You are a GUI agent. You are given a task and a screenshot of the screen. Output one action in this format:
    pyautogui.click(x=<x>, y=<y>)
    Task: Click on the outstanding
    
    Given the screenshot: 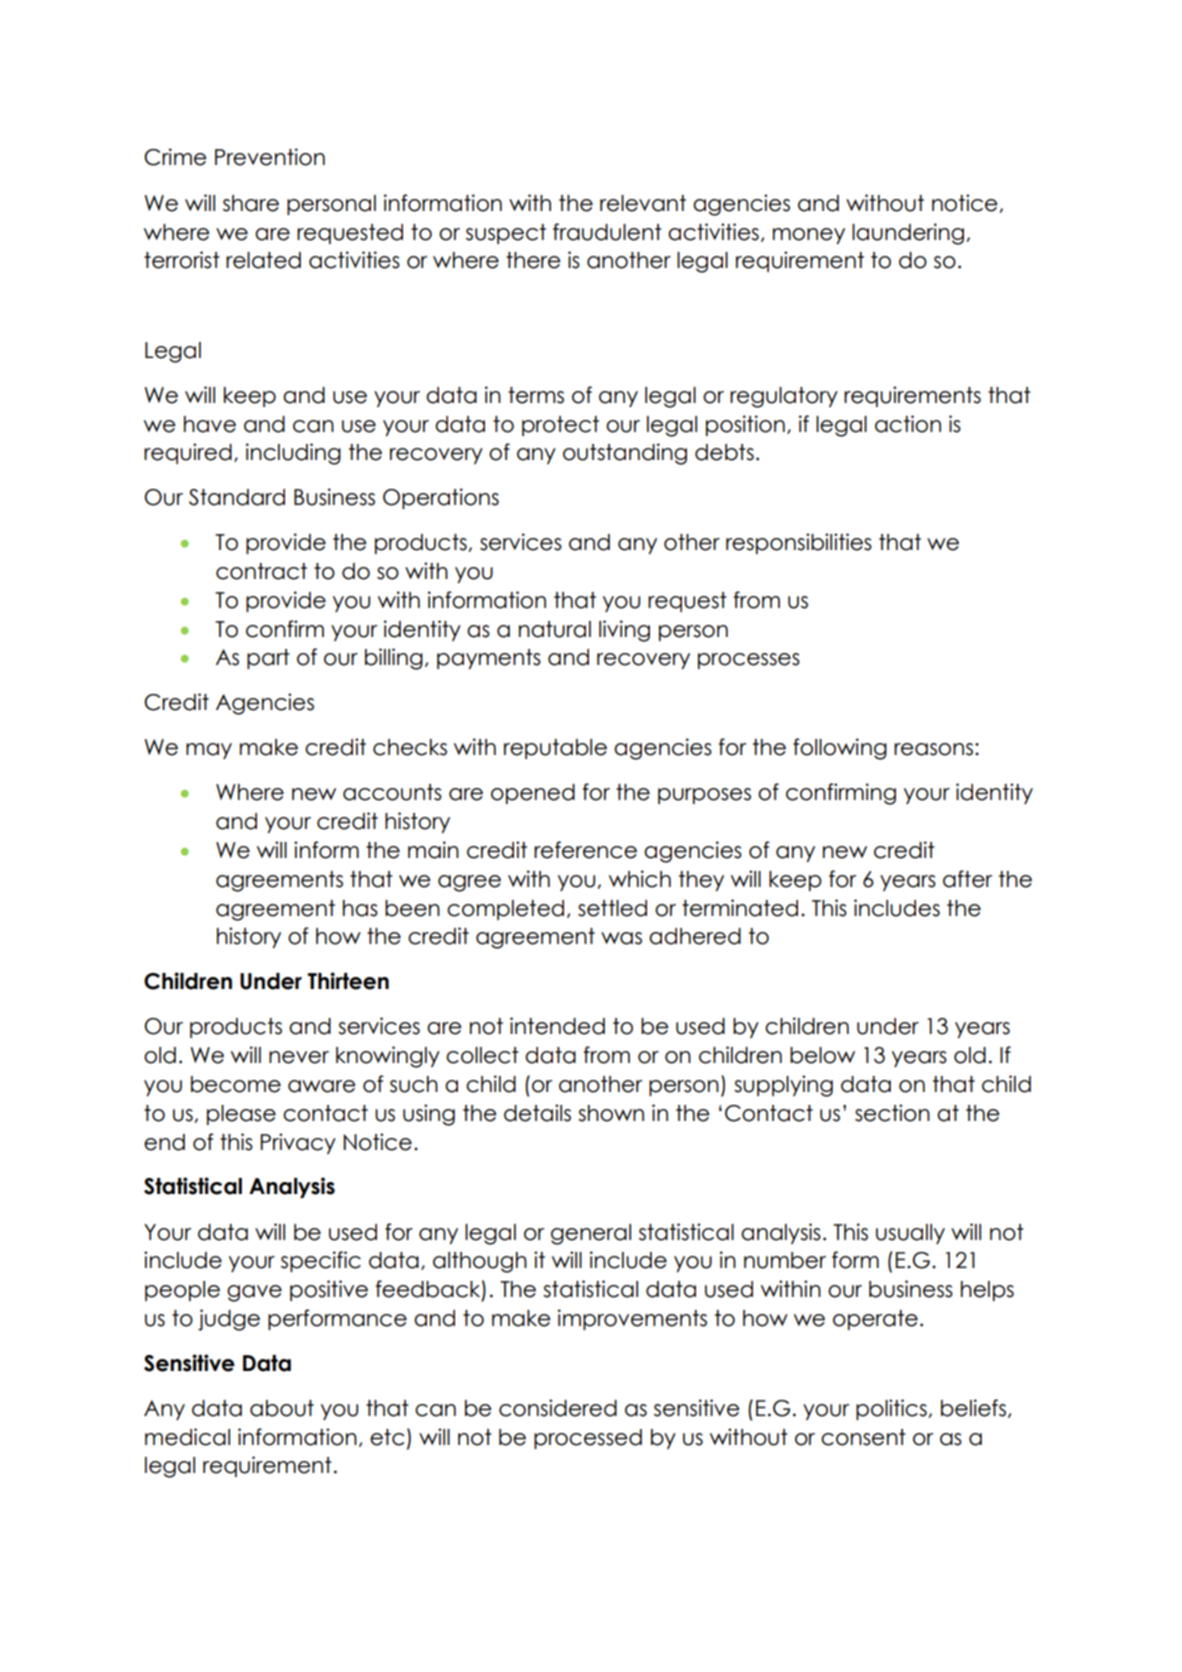 What is the action you would take?
    pyautogui.click(x=625, y=454)
